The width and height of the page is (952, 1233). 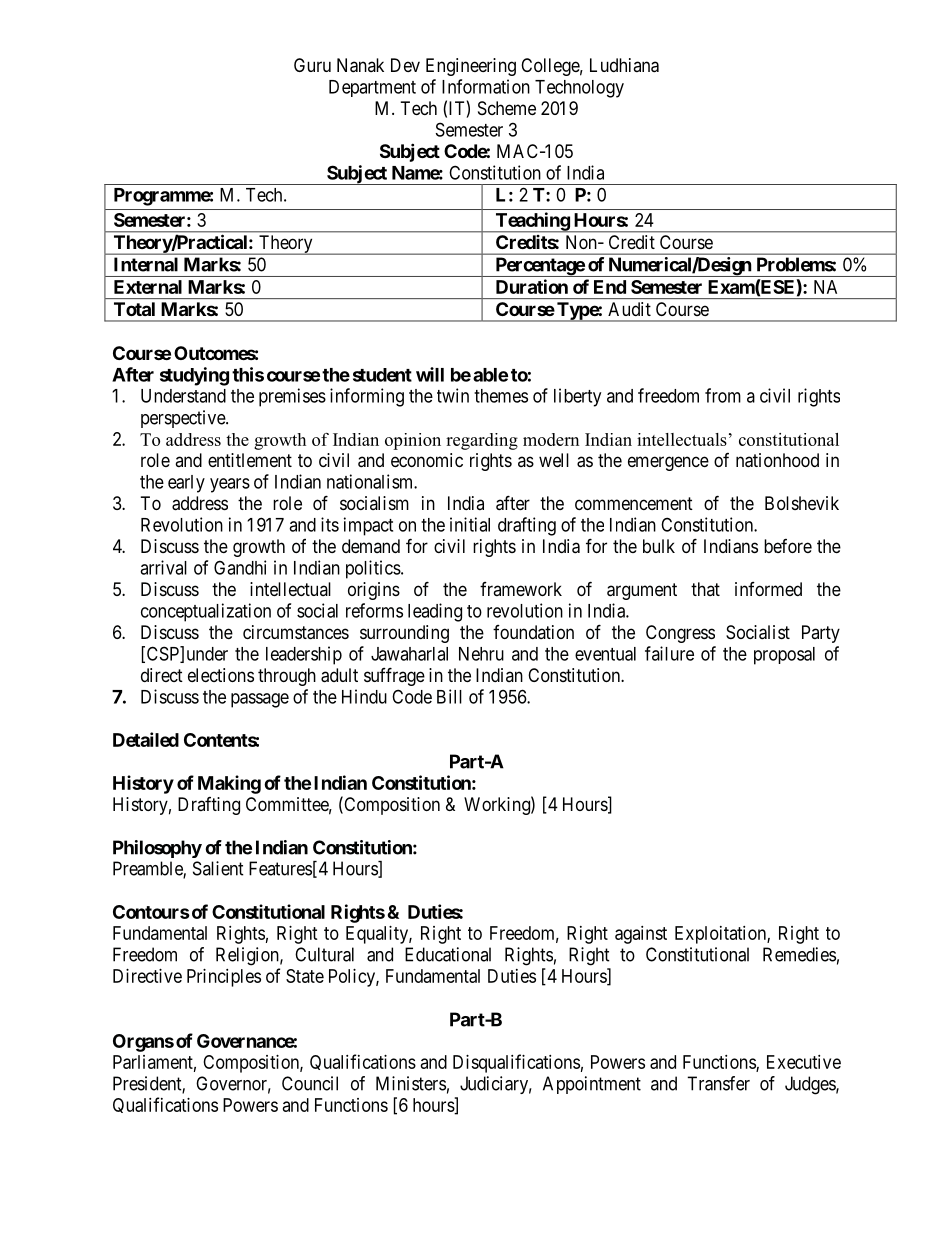 I want to click on Bill, so click(x=449, y=696).
